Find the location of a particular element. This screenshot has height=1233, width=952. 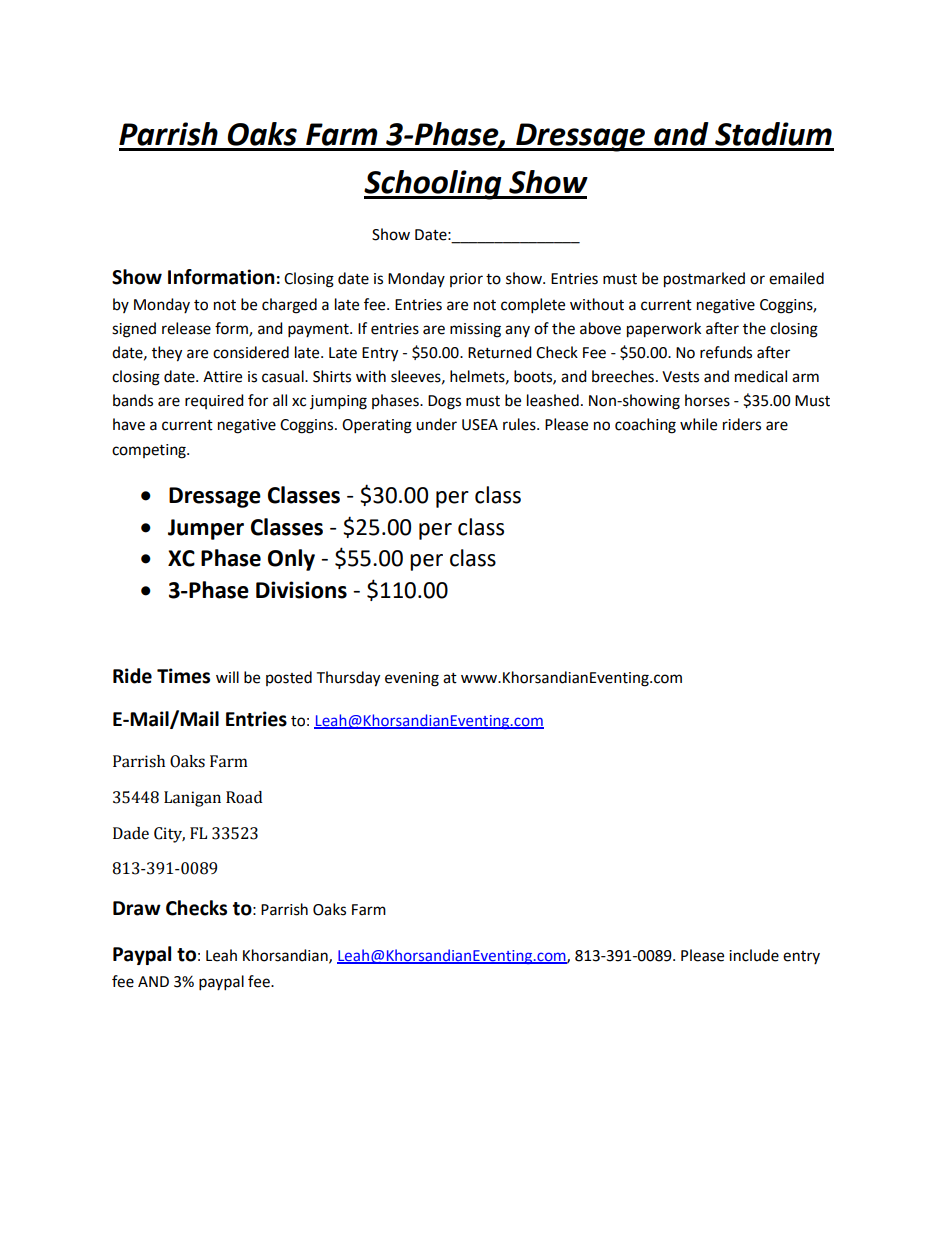

Divisions is located at coordinates (301, 590).
